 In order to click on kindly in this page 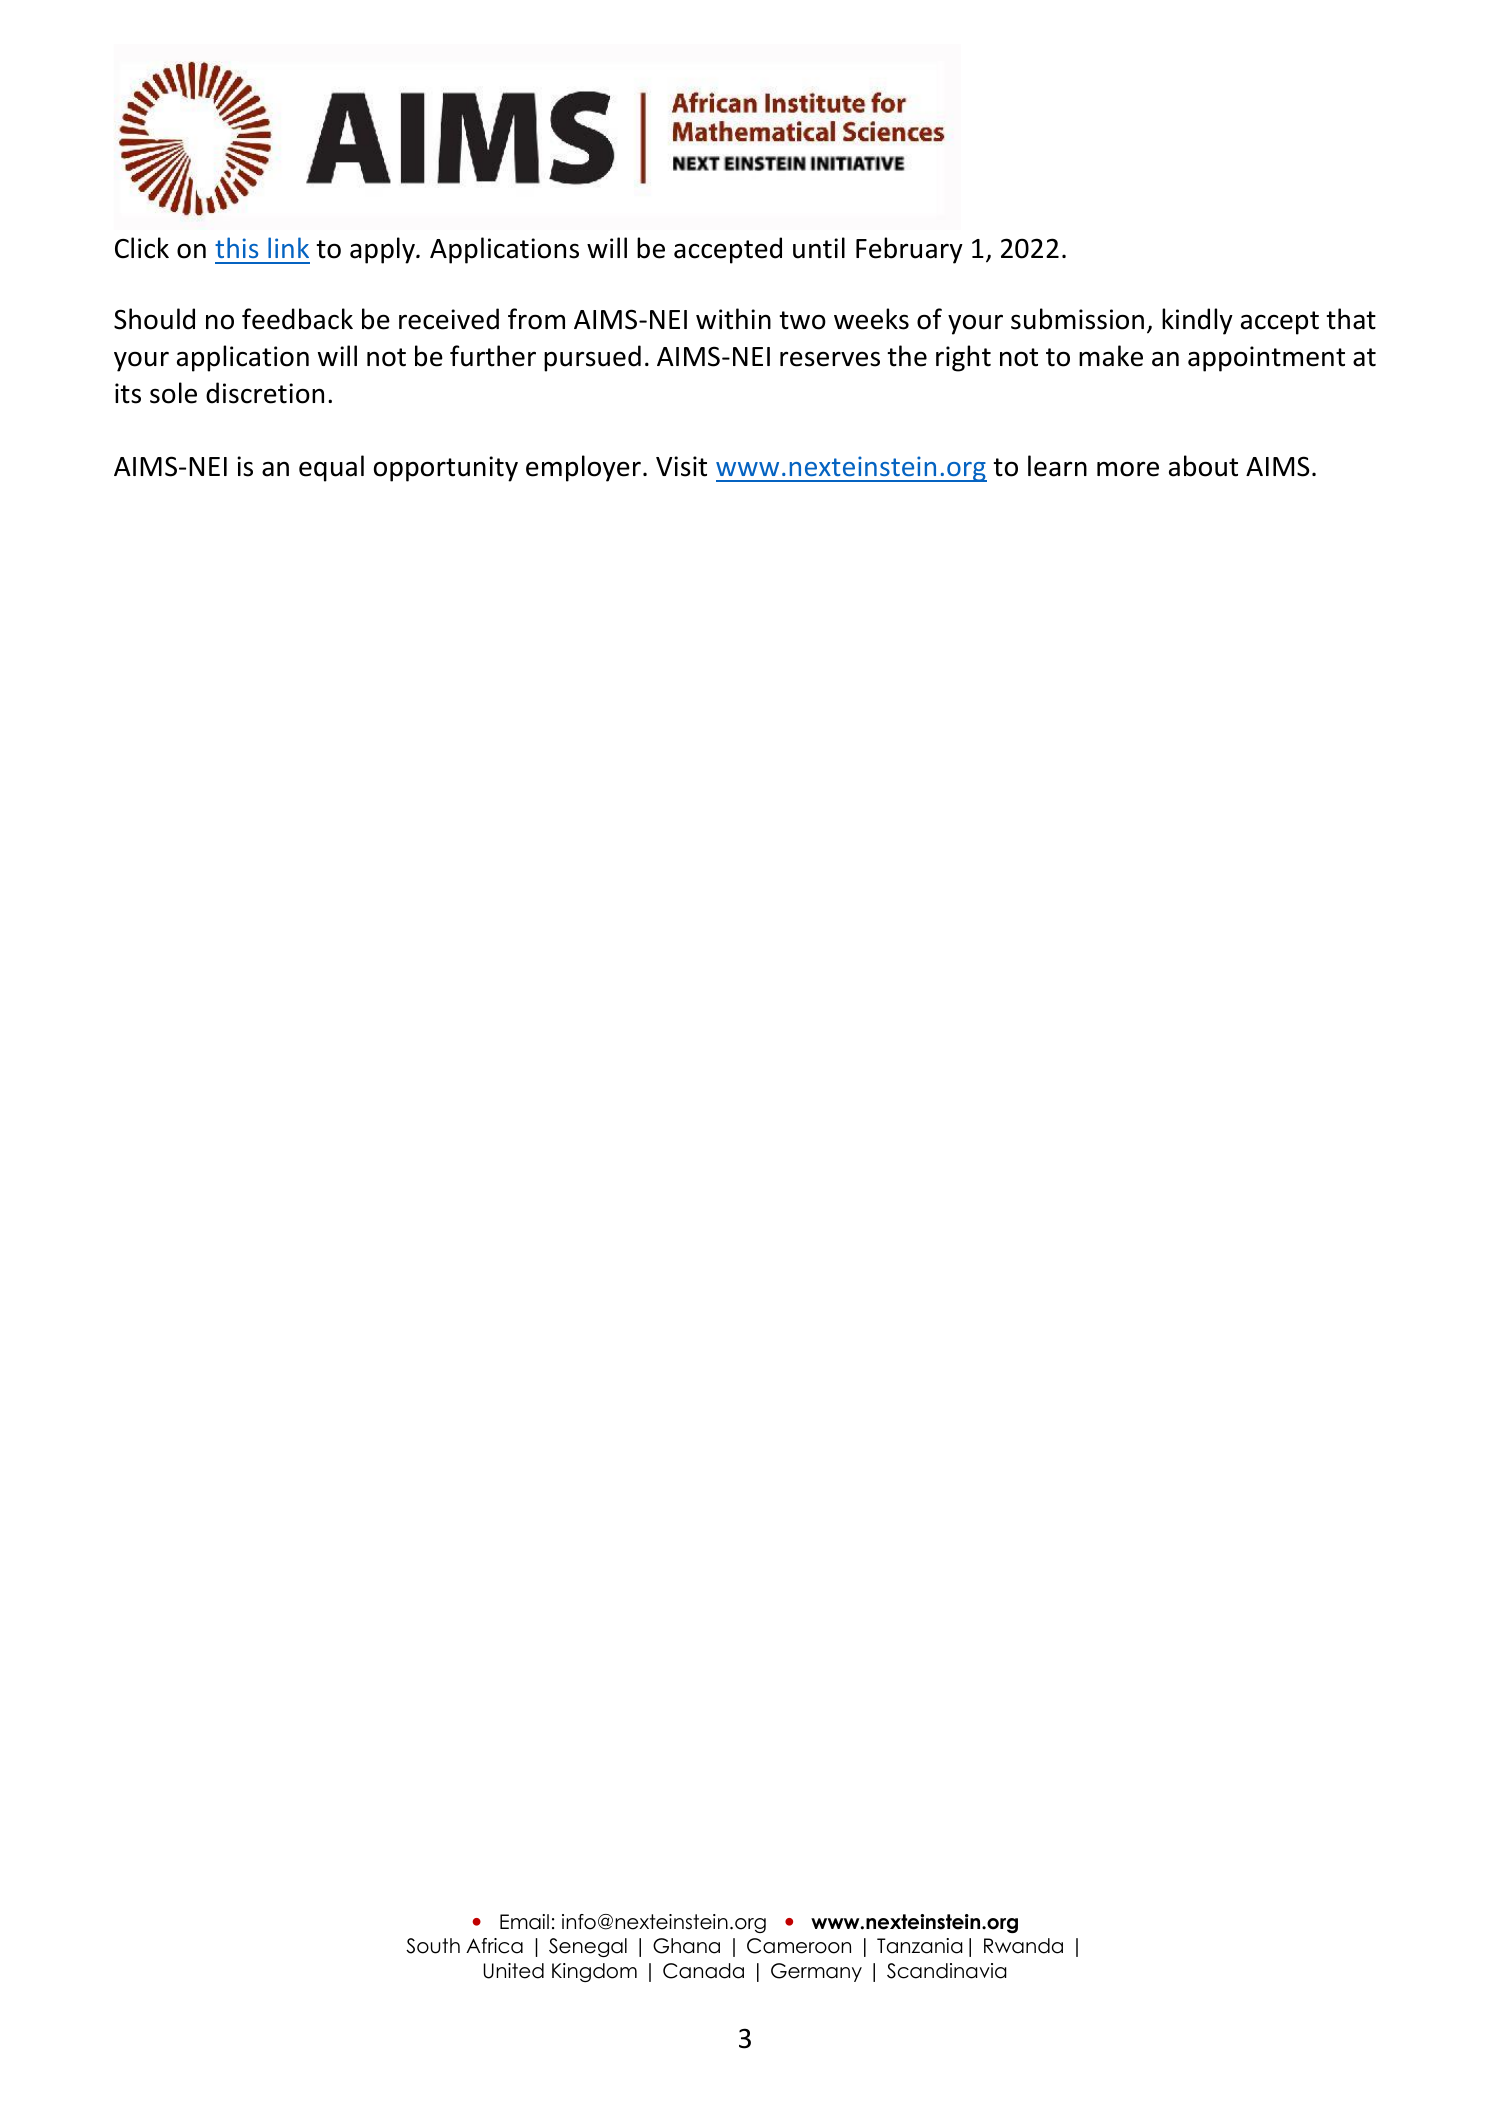, I will do `click(1197, 321)`.
